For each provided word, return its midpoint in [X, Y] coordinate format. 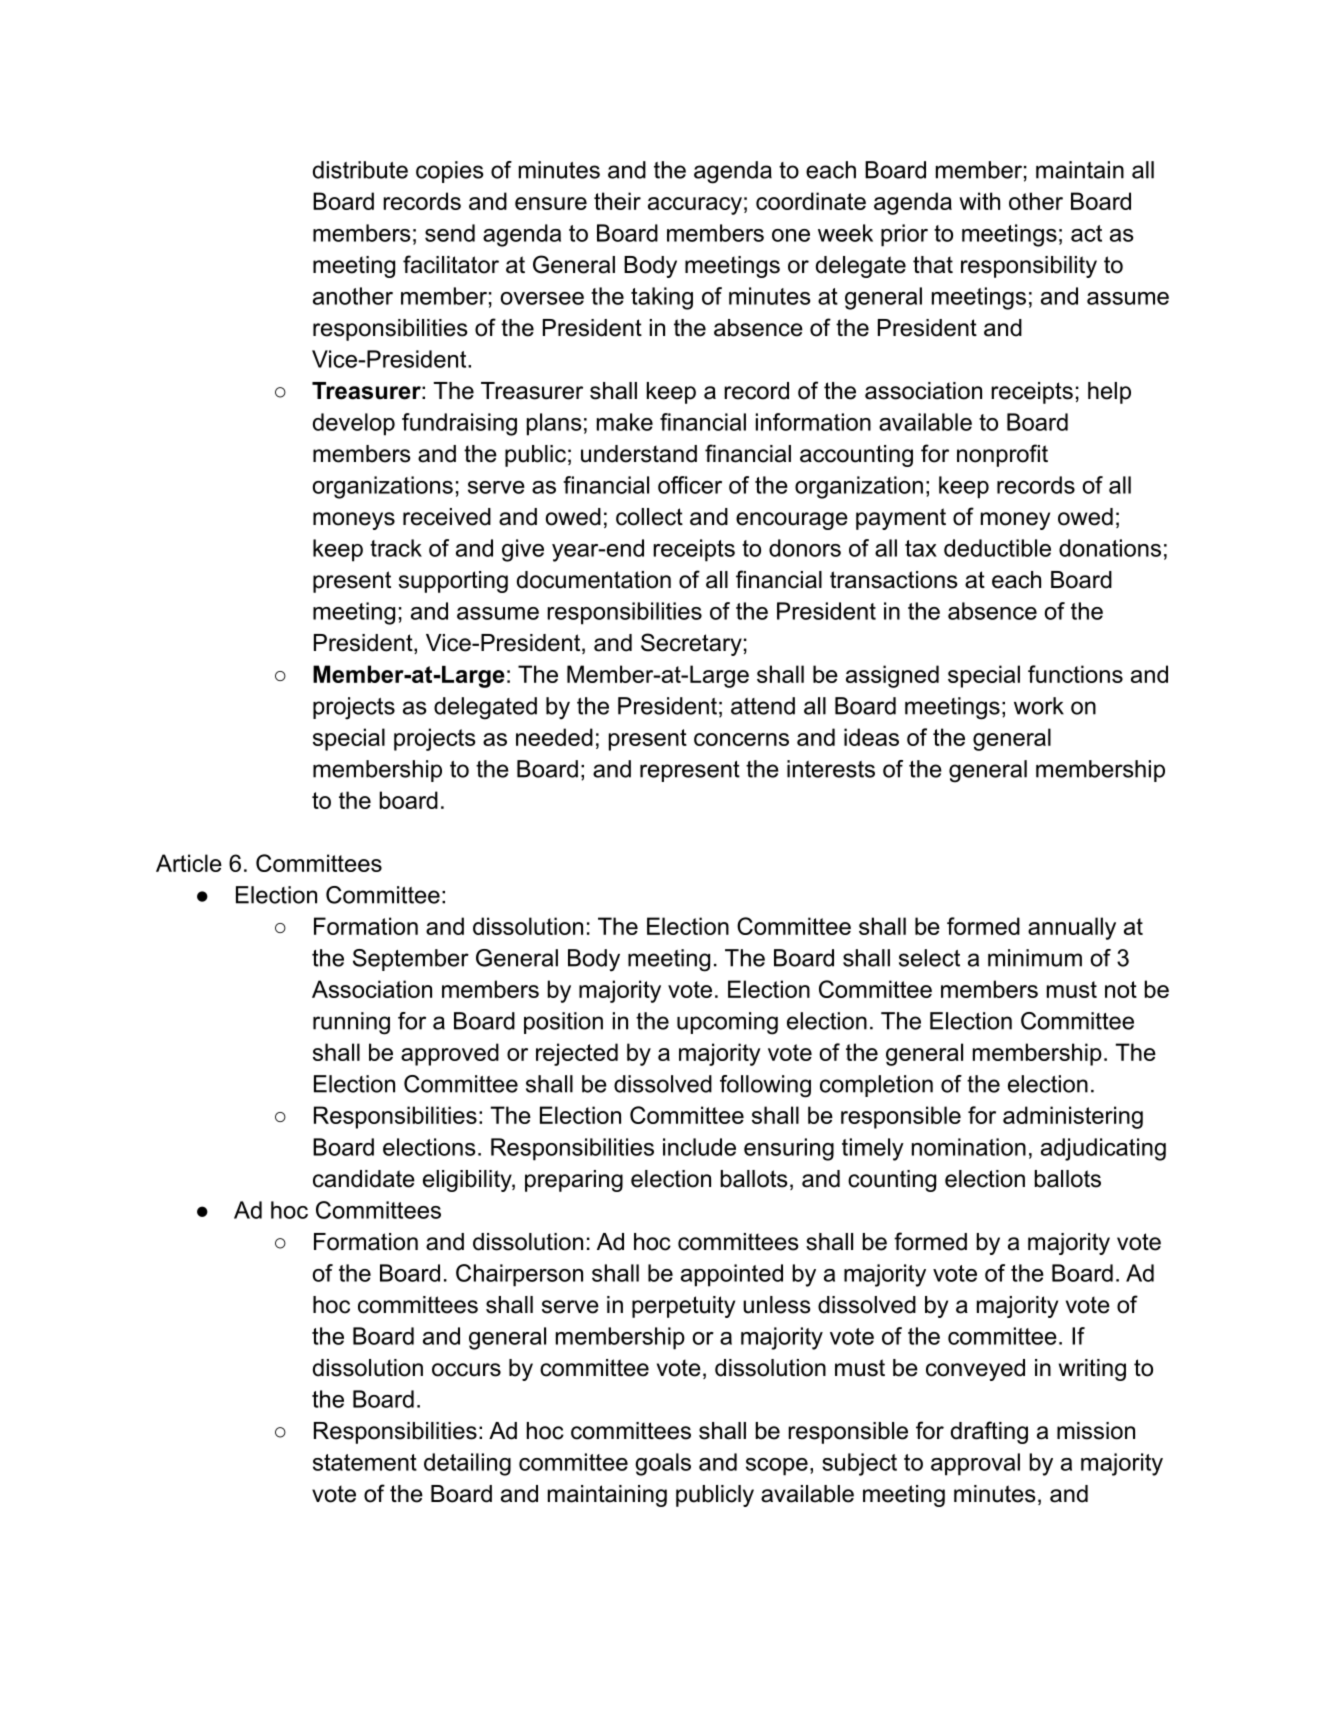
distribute [360, 170]
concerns [741, 739]
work [1039, 706]
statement [365, 1462]
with [979, 201]
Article [189, 863]
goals [663, 1464]
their [617, 201]
